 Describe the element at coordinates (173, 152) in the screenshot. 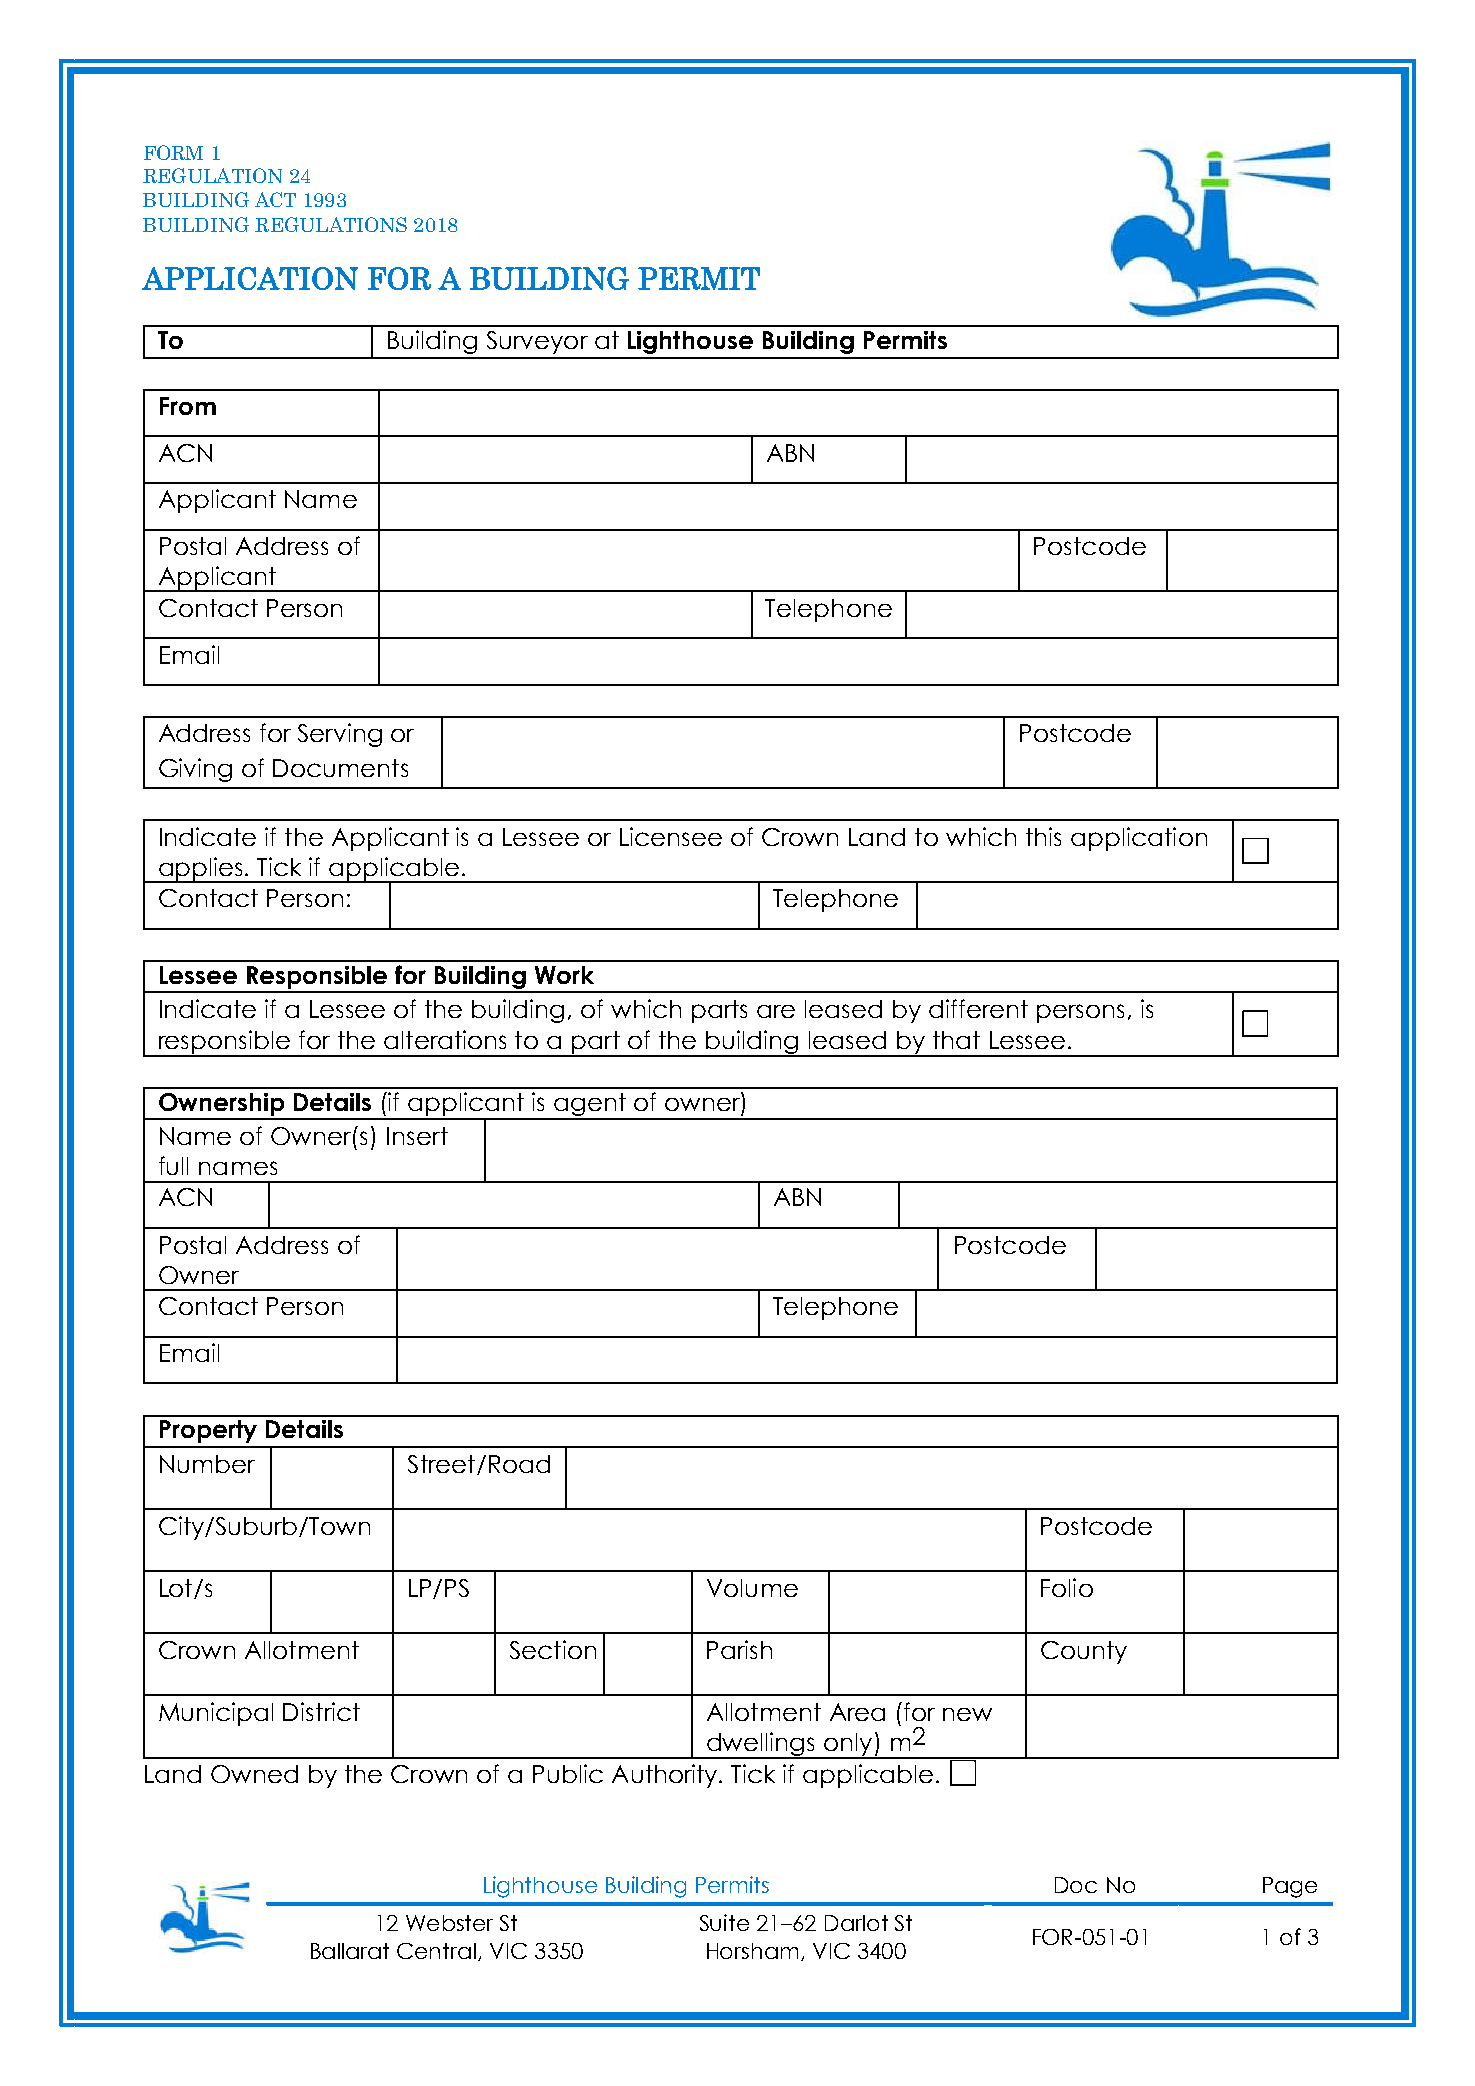

I see `FORM` at that location.
